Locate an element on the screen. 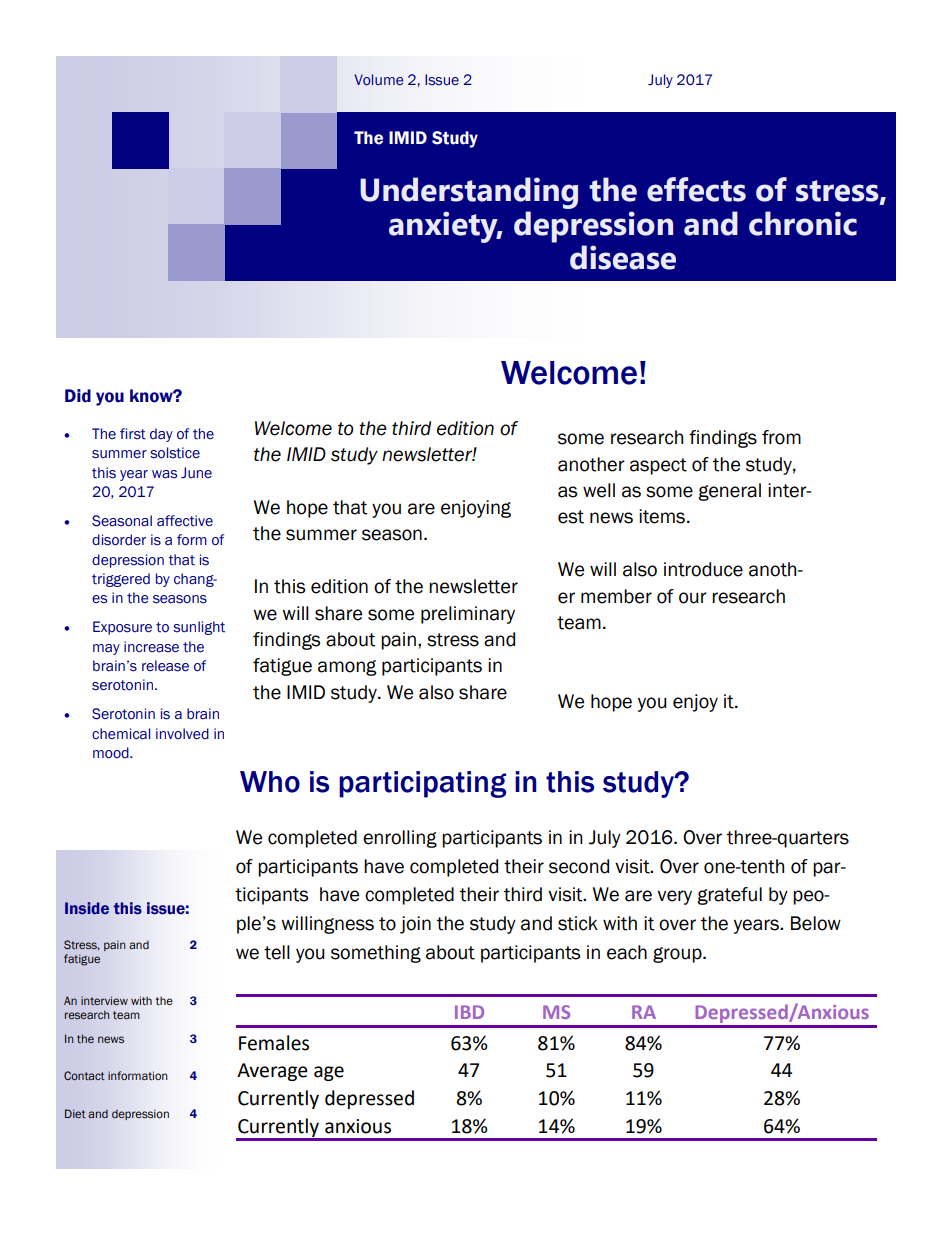 The width and height of the screenshot is (952, 1233). grateful is located at coordinates (729, 896).
